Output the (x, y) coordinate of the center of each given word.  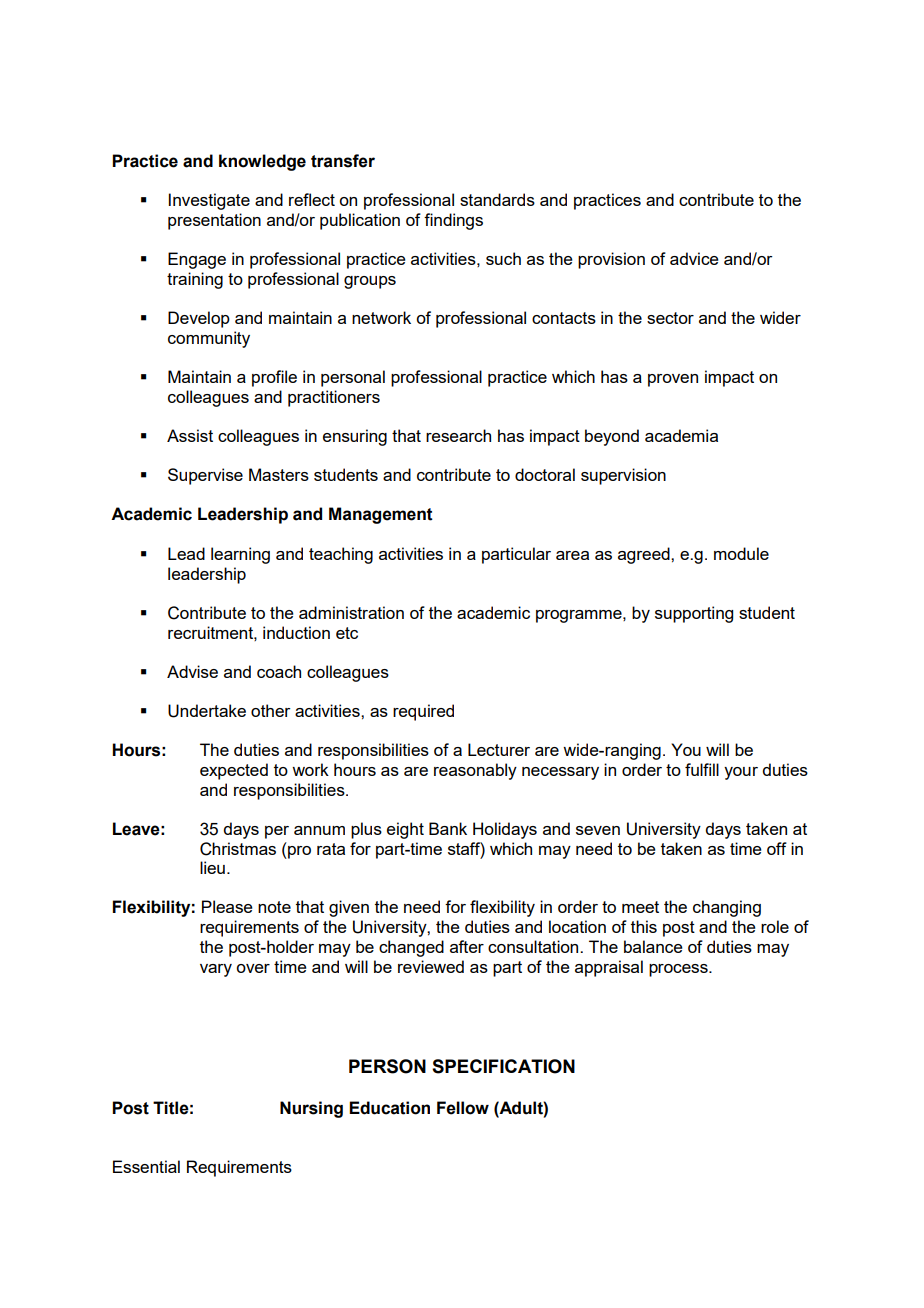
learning (240, 555)
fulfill (702, 769)
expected (234, 771)
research (458, 435)
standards (497, 199)
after (467, 946)
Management (381, 515)
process (679, 970)
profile (274, 378)
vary (216, 970)
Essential (146, 1166)
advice (694, 258)
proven (673, 380)
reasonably (475, 771)
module (741, 553)
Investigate (209, 201)
